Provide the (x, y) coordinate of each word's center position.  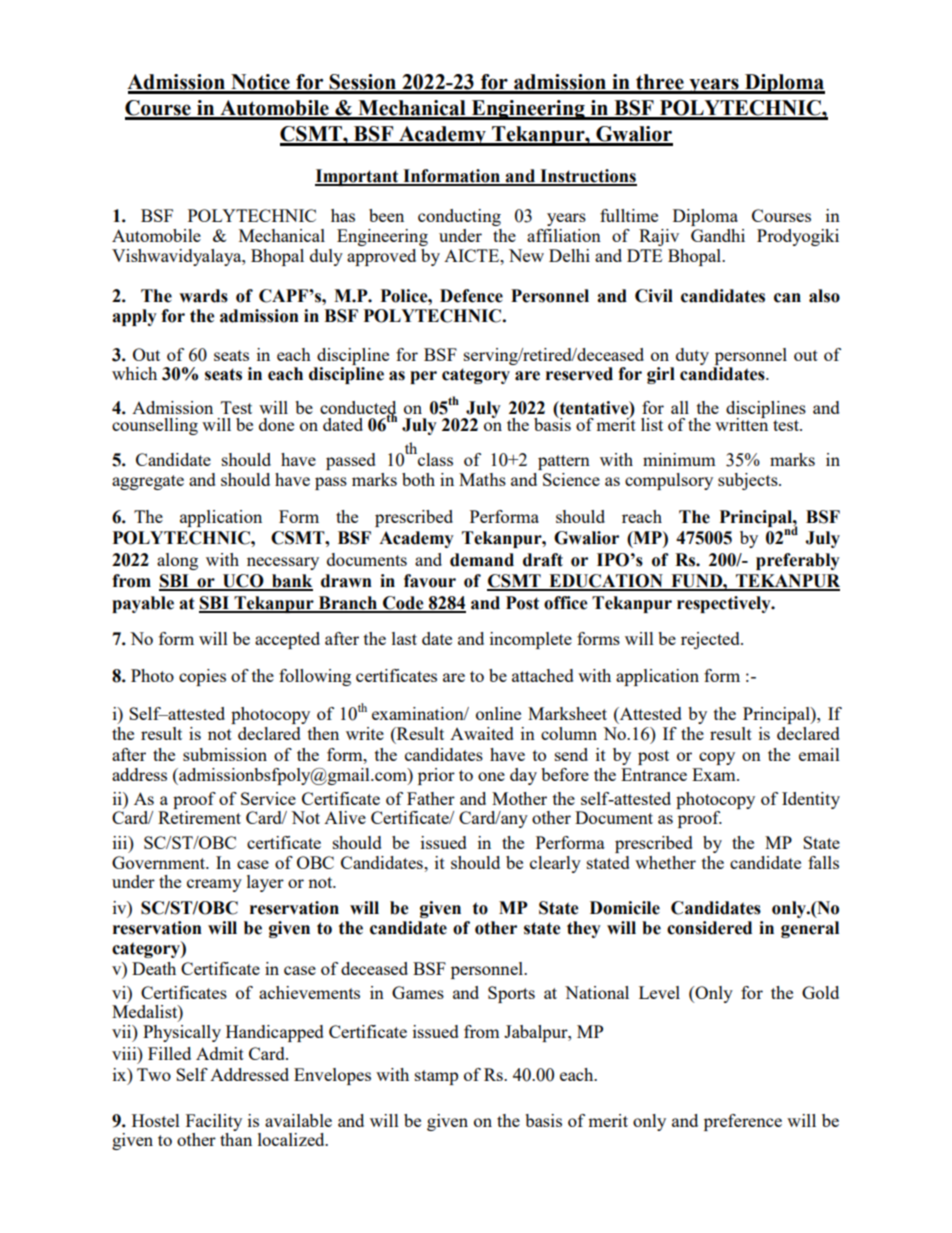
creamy (214, 885)
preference (743, 1122)
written (741, 423)
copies (202, 677)
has (343, 215)
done (276, 424)
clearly (555, 864)
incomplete (531, 640)
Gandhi (718, 235)
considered (709, 928)
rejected (711, 640)
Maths (482, 479)
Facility (214, 1124)
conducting (459, 217)
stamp (436, 1077)
